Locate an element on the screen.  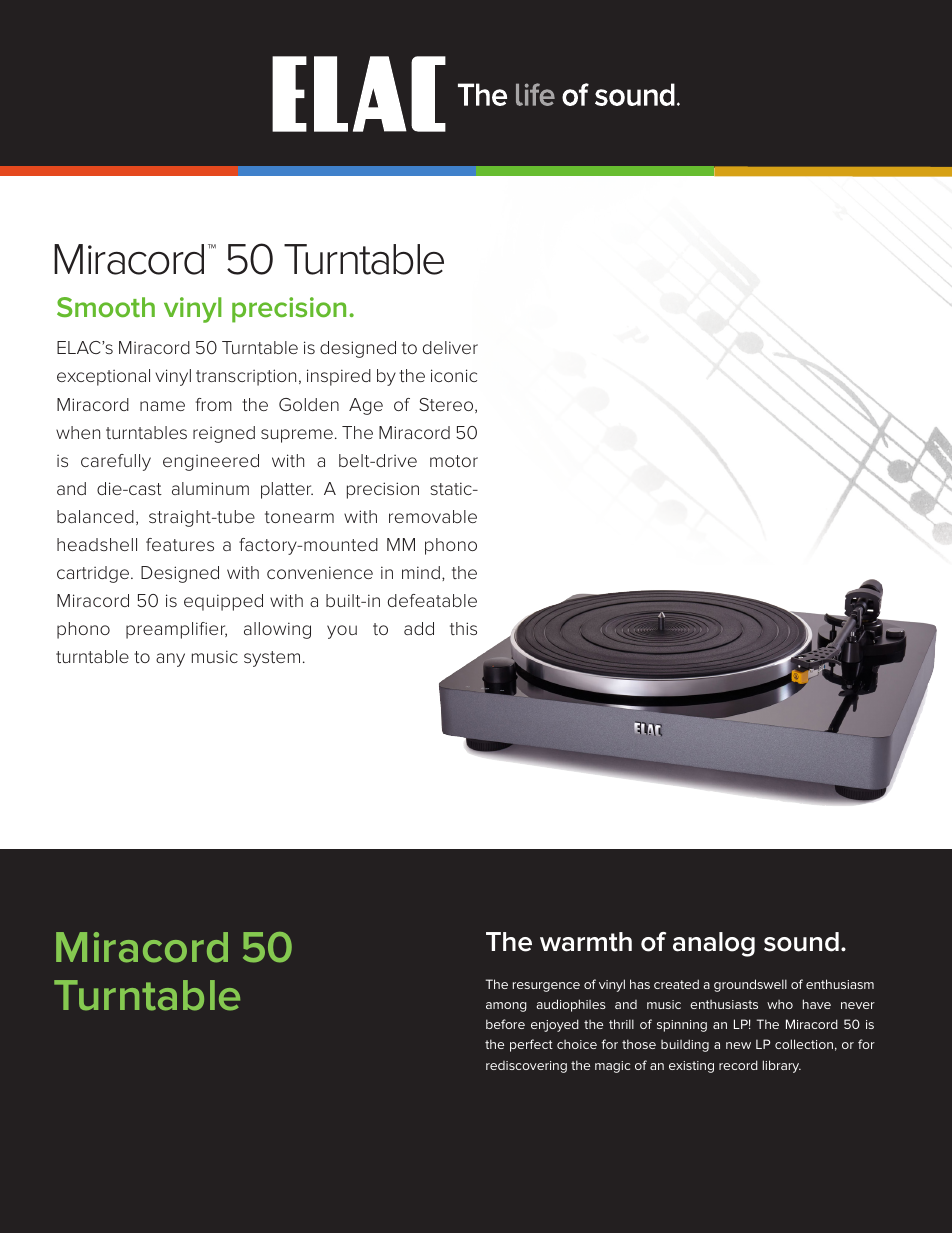
perfect is located at coordinates (531, 1045).
